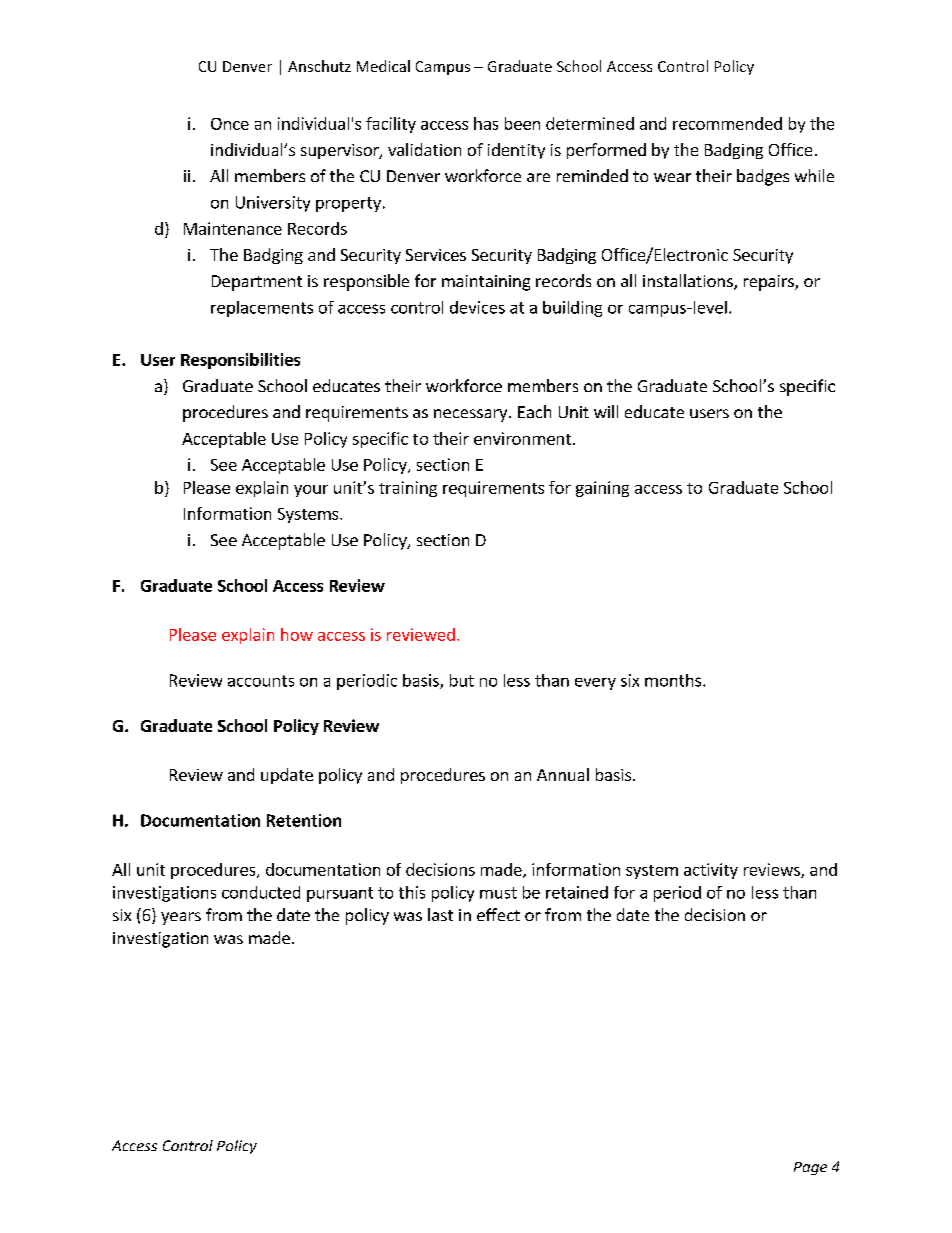 The image size is (952, 1233). What do you see at coordinates (230, 124) in the screenshot?
I see `Once` at bounding box center [230, 124].
